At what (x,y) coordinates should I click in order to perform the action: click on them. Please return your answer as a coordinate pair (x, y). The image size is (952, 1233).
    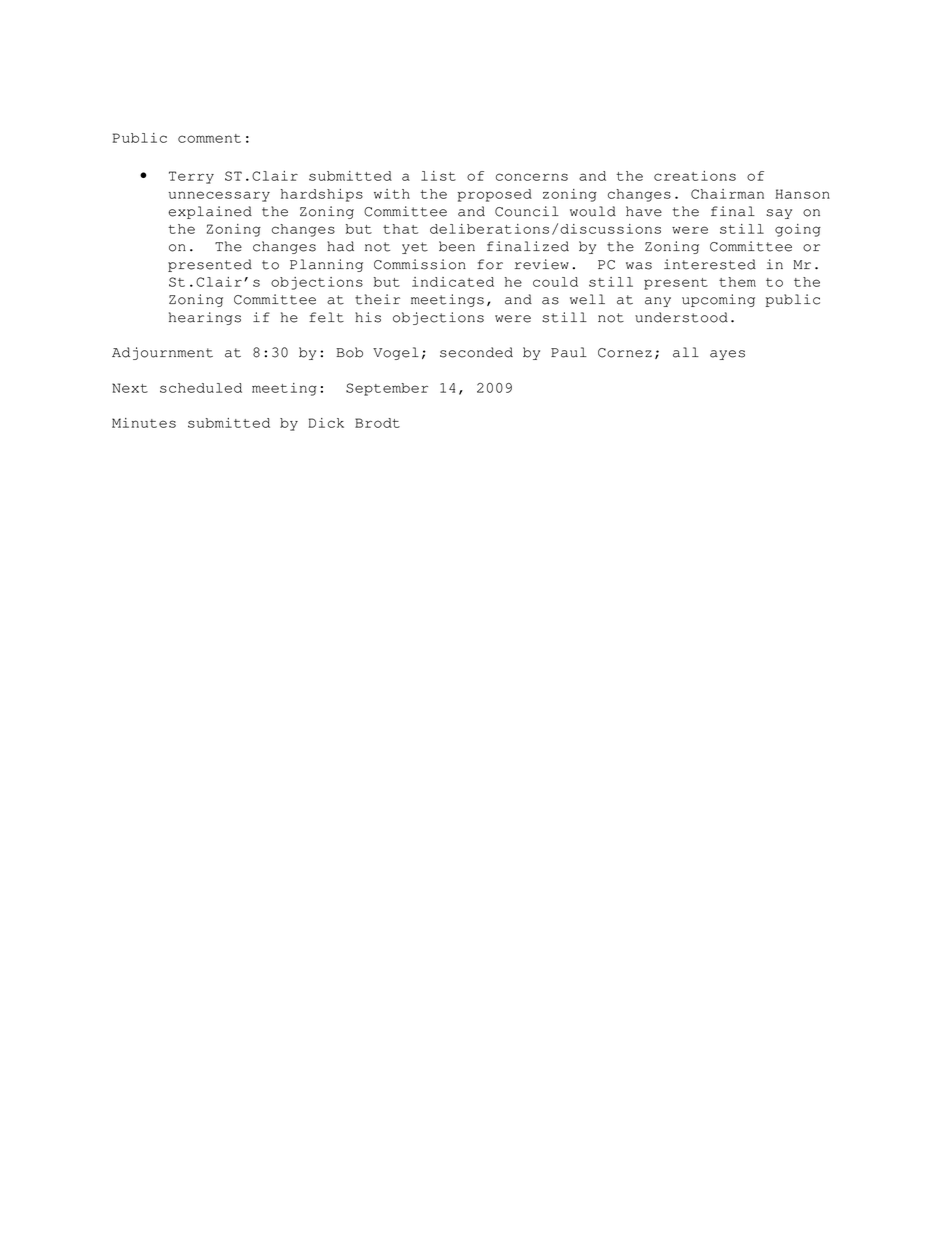
    Looking at the image, I should click on (737, 282).
